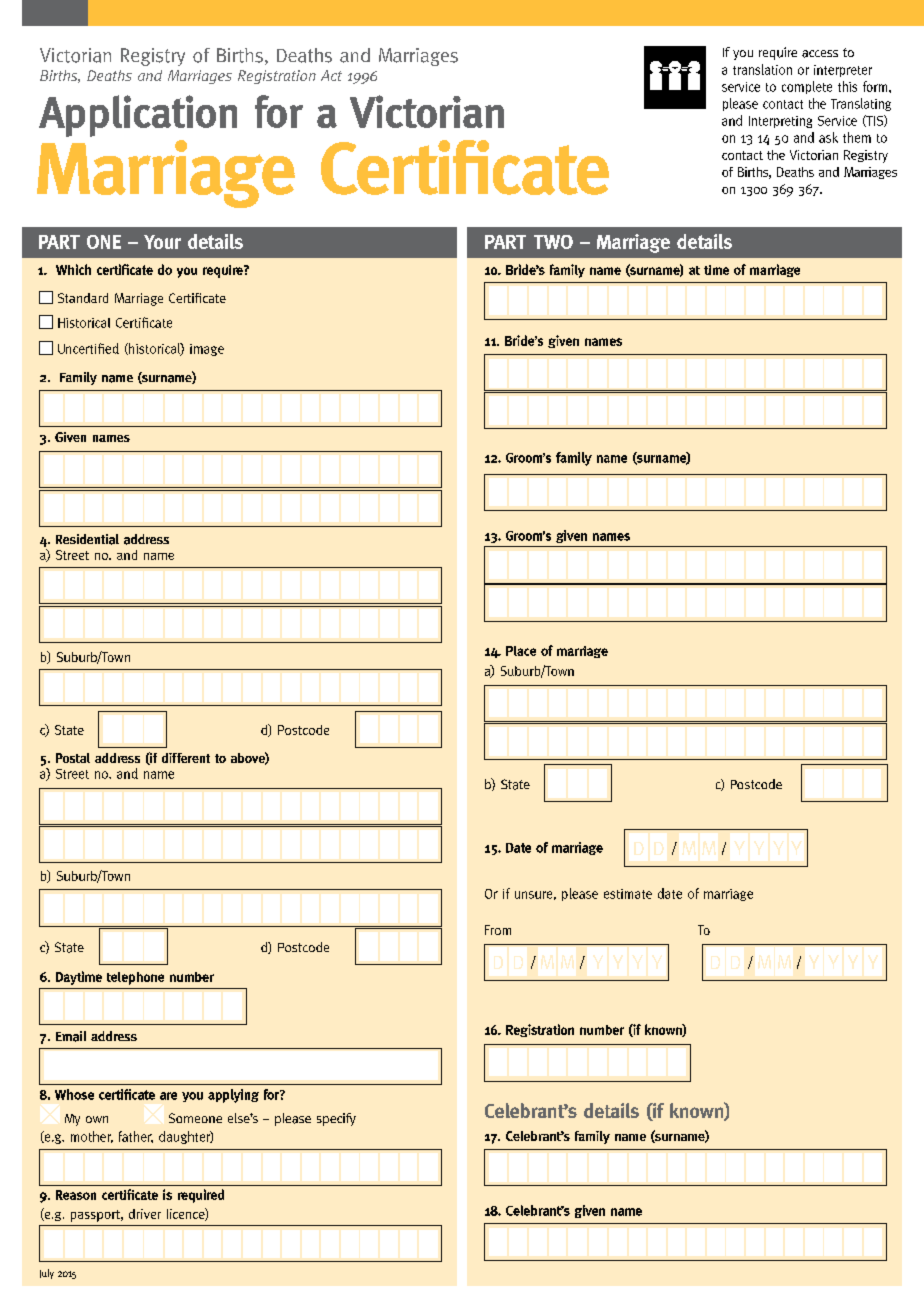  I want to click on complete, so click(807, 87).
